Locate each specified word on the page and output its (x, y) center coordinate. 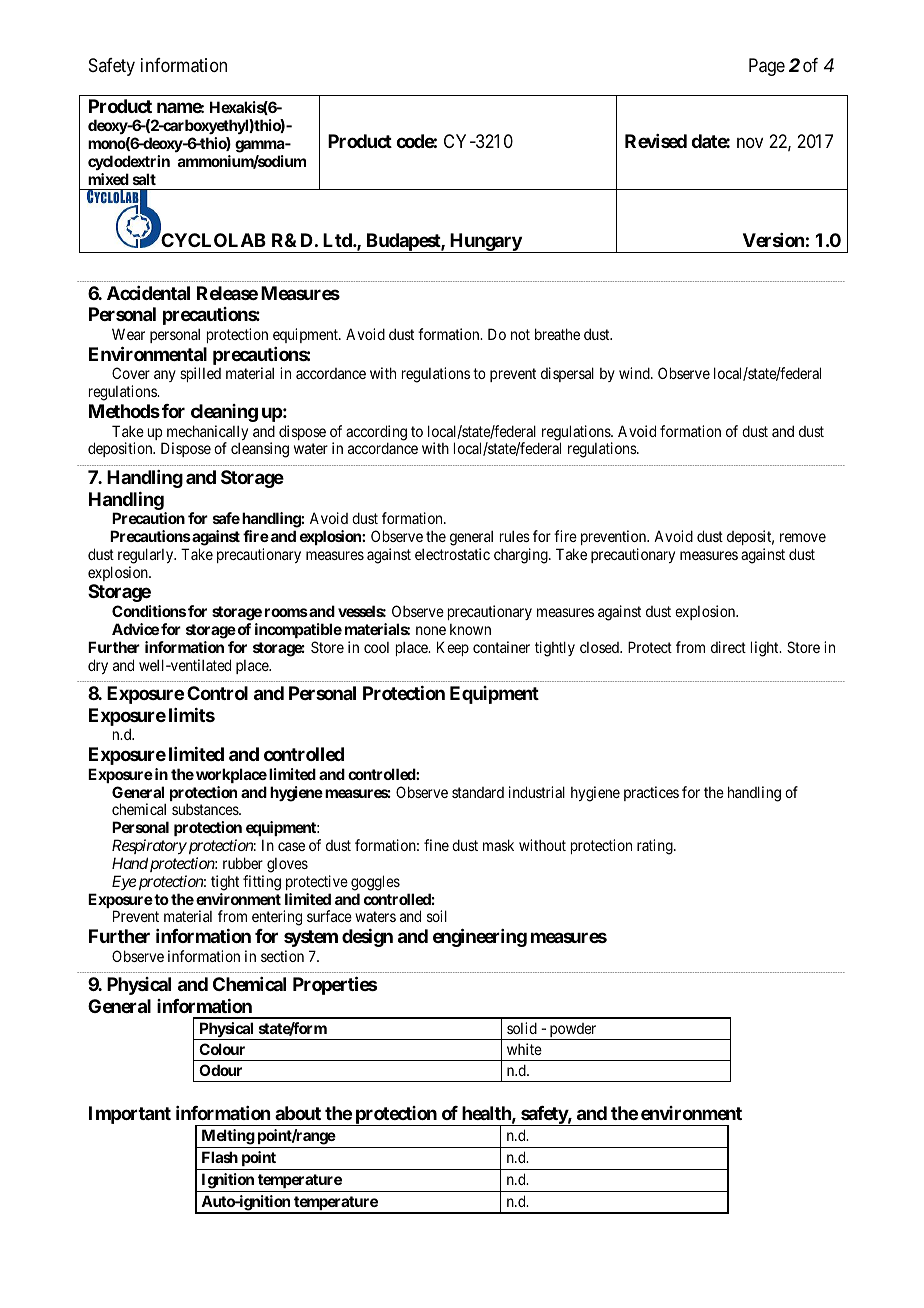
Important (130, 1115)
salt (144, 179)
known (470, 629)
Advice (135, 629)
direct (728, 647)
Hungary (485, 243)
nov (750, 143)
